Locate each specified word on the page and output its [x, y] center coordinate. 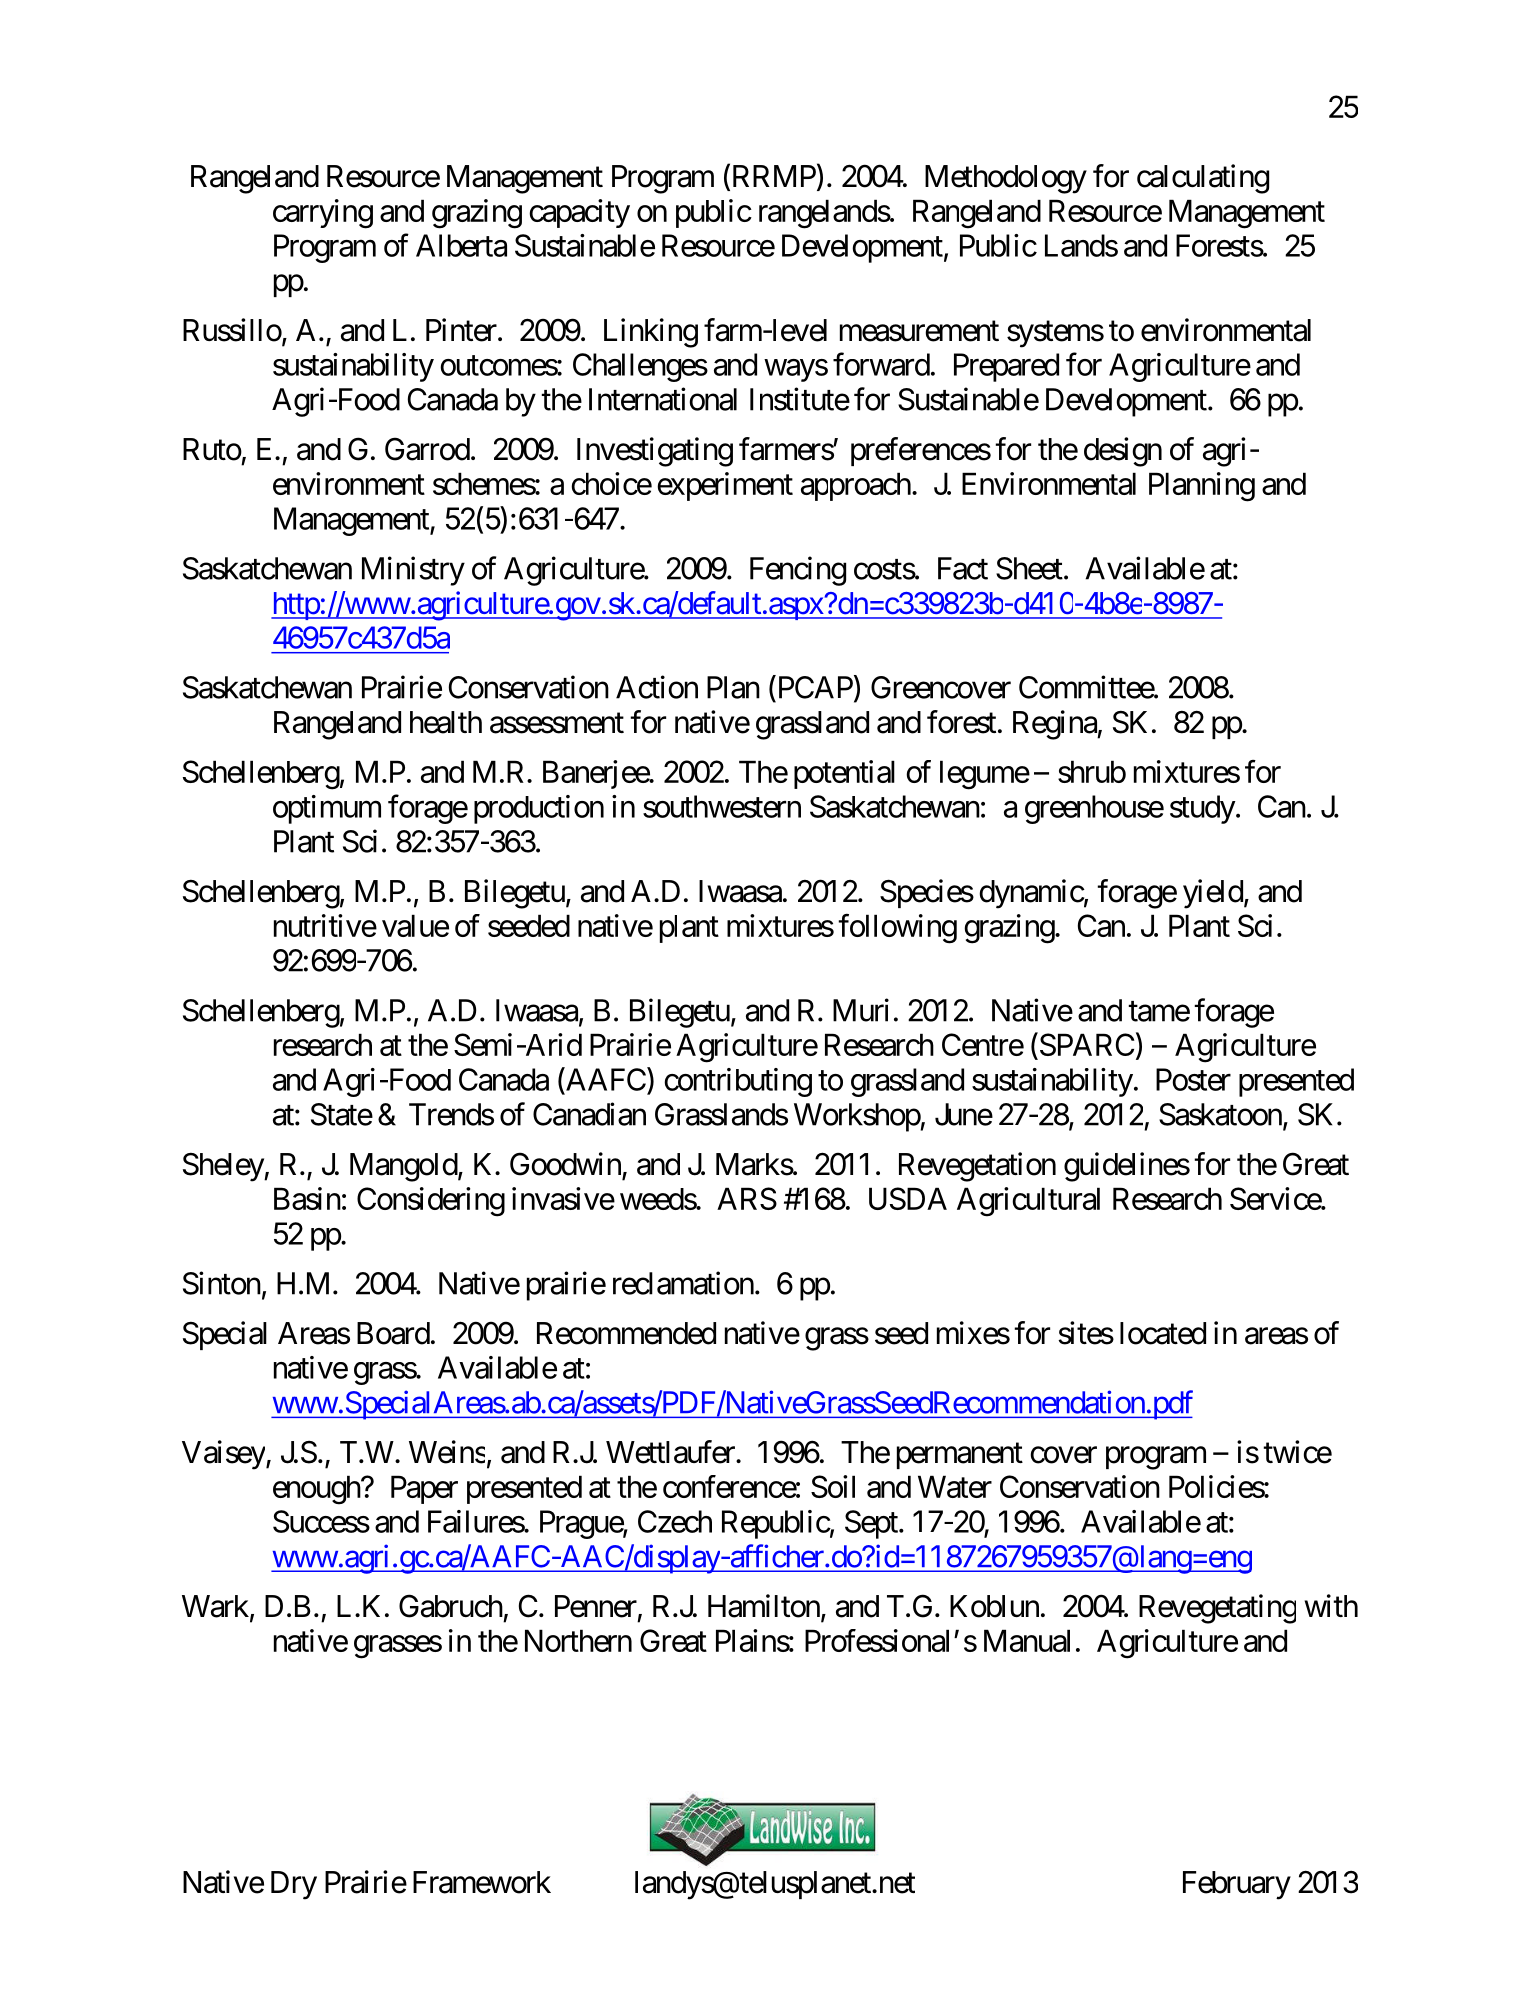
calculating [1203, 179]
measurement [919, 331]
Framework [482, 1882]
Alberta [461, 245]
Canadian [589, 1114]
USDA [908, 1198]
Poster [1193, 1079]
